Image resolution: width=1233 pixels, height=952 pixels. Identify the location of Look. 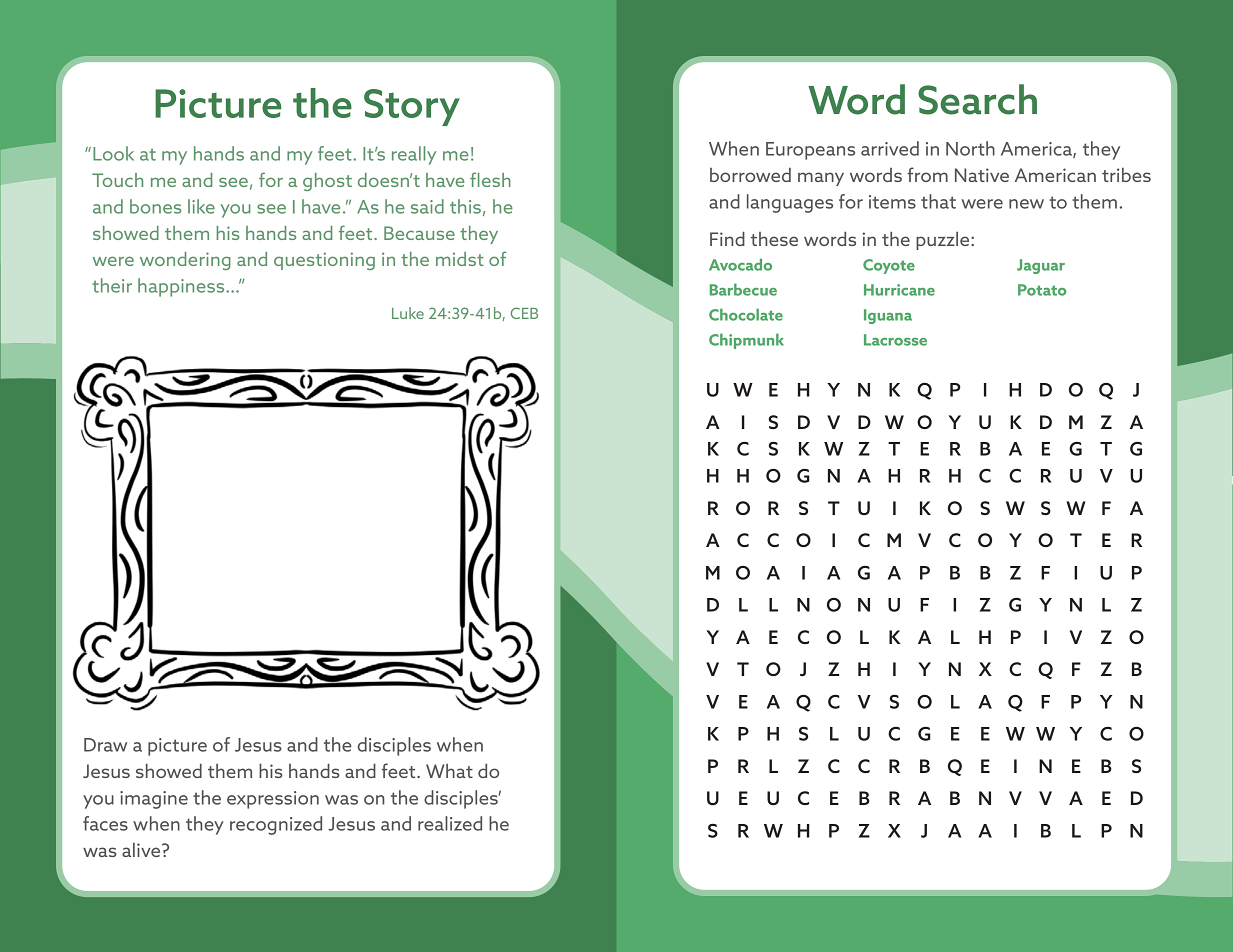
(113, 153).
